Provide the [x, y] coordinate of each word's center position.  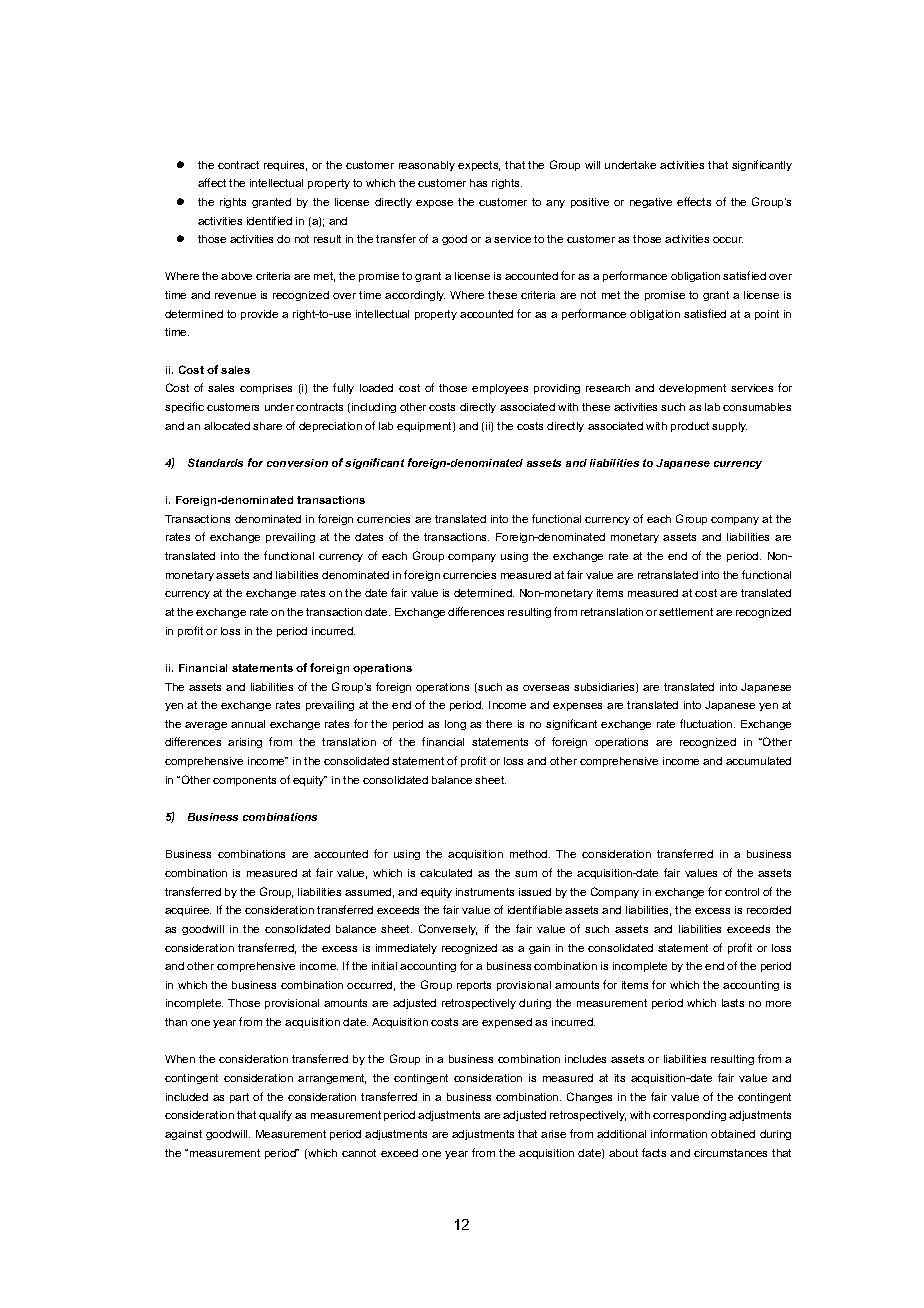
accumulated [758, 761]
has [478, 183]
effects [694, 201]
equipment [425, 427]
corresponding [689, 1116]
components [244, 781]
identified [269, 220]
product [690, 427]
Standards [215, 462]
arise [553, 1134]
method [530, 854]
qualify [275, 1115]
